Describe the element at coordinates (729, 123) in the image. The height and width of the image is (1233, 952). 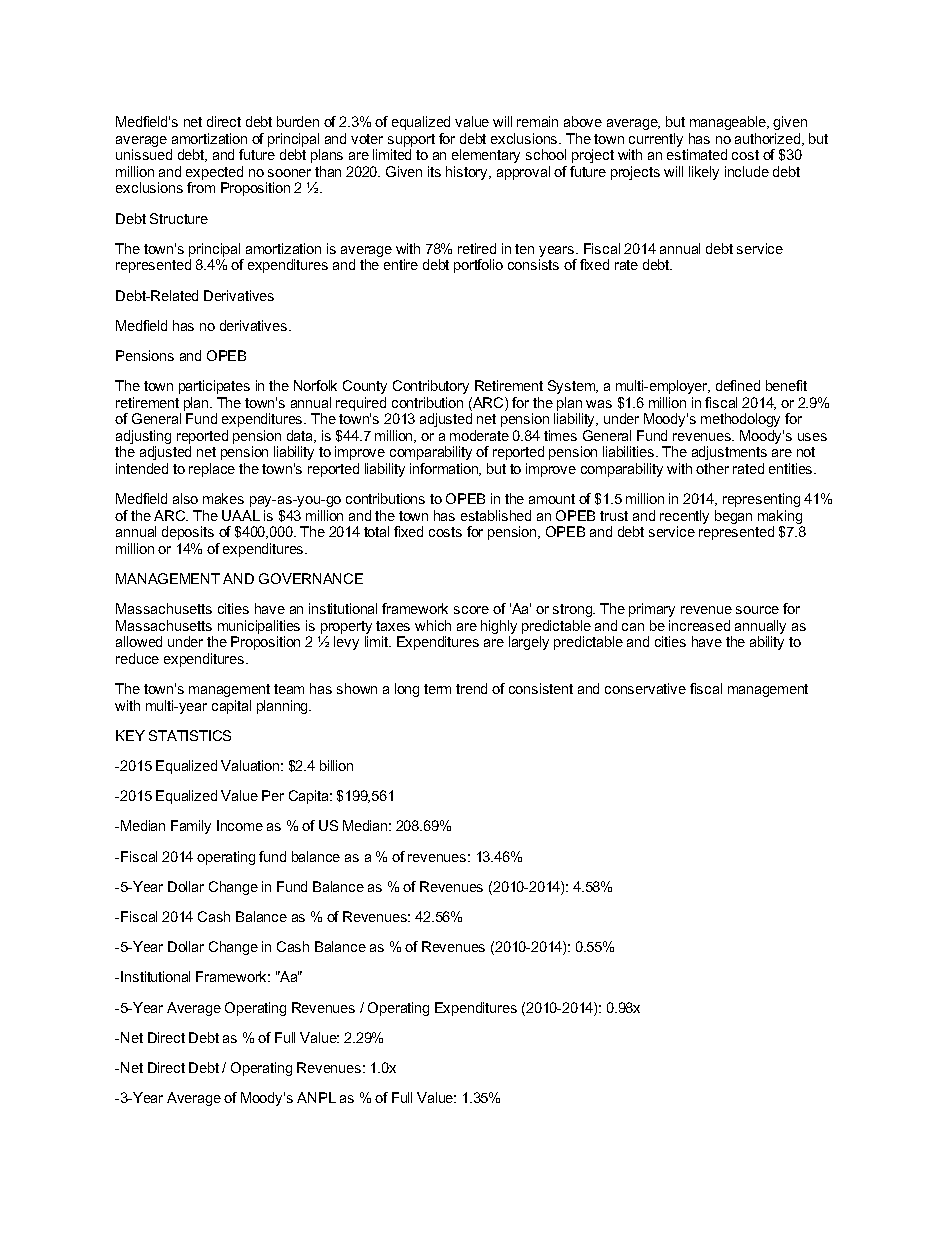
I see `manageable` at that location.
